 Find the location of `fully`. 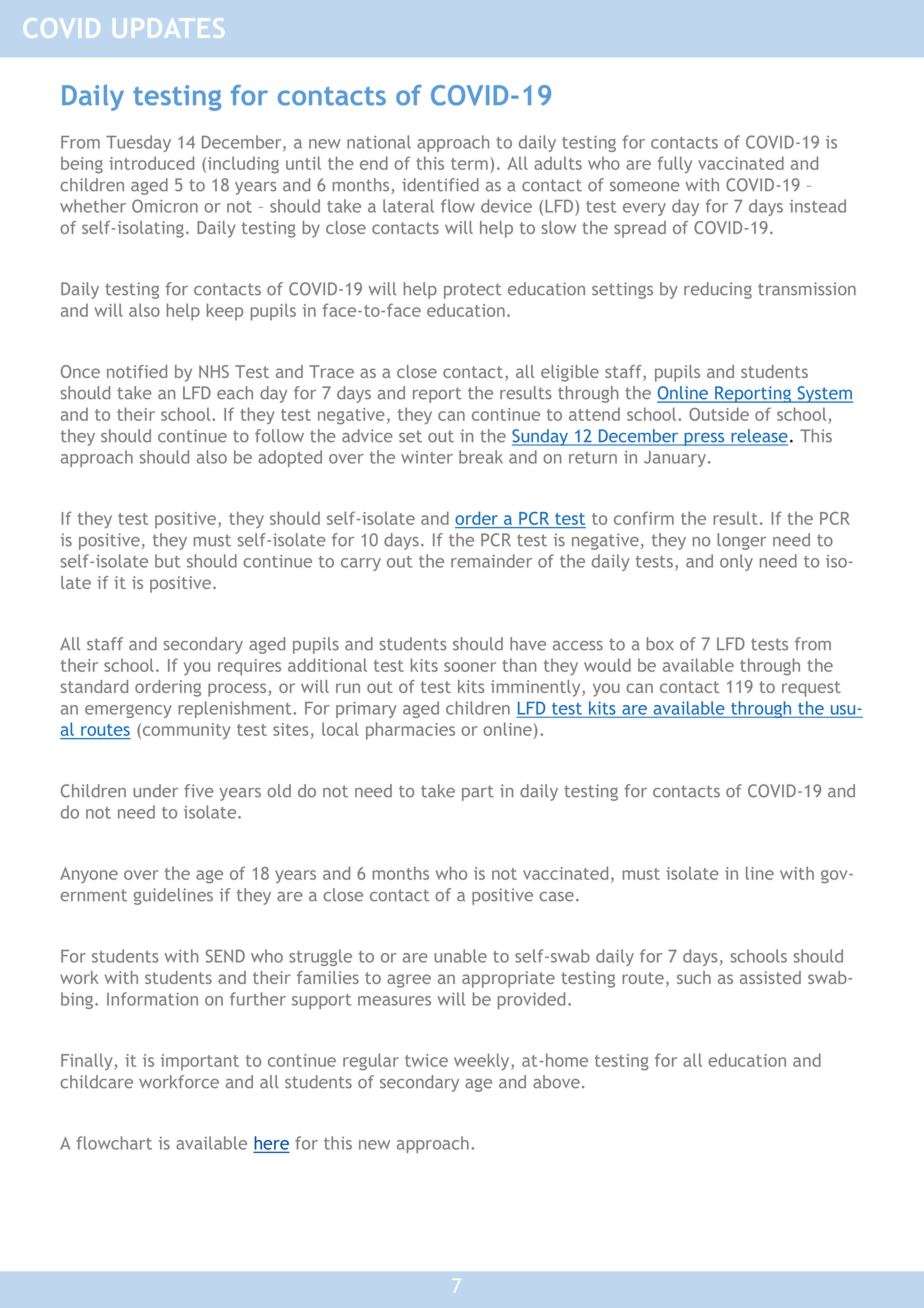

fully is located at coordinates (675, 165).
